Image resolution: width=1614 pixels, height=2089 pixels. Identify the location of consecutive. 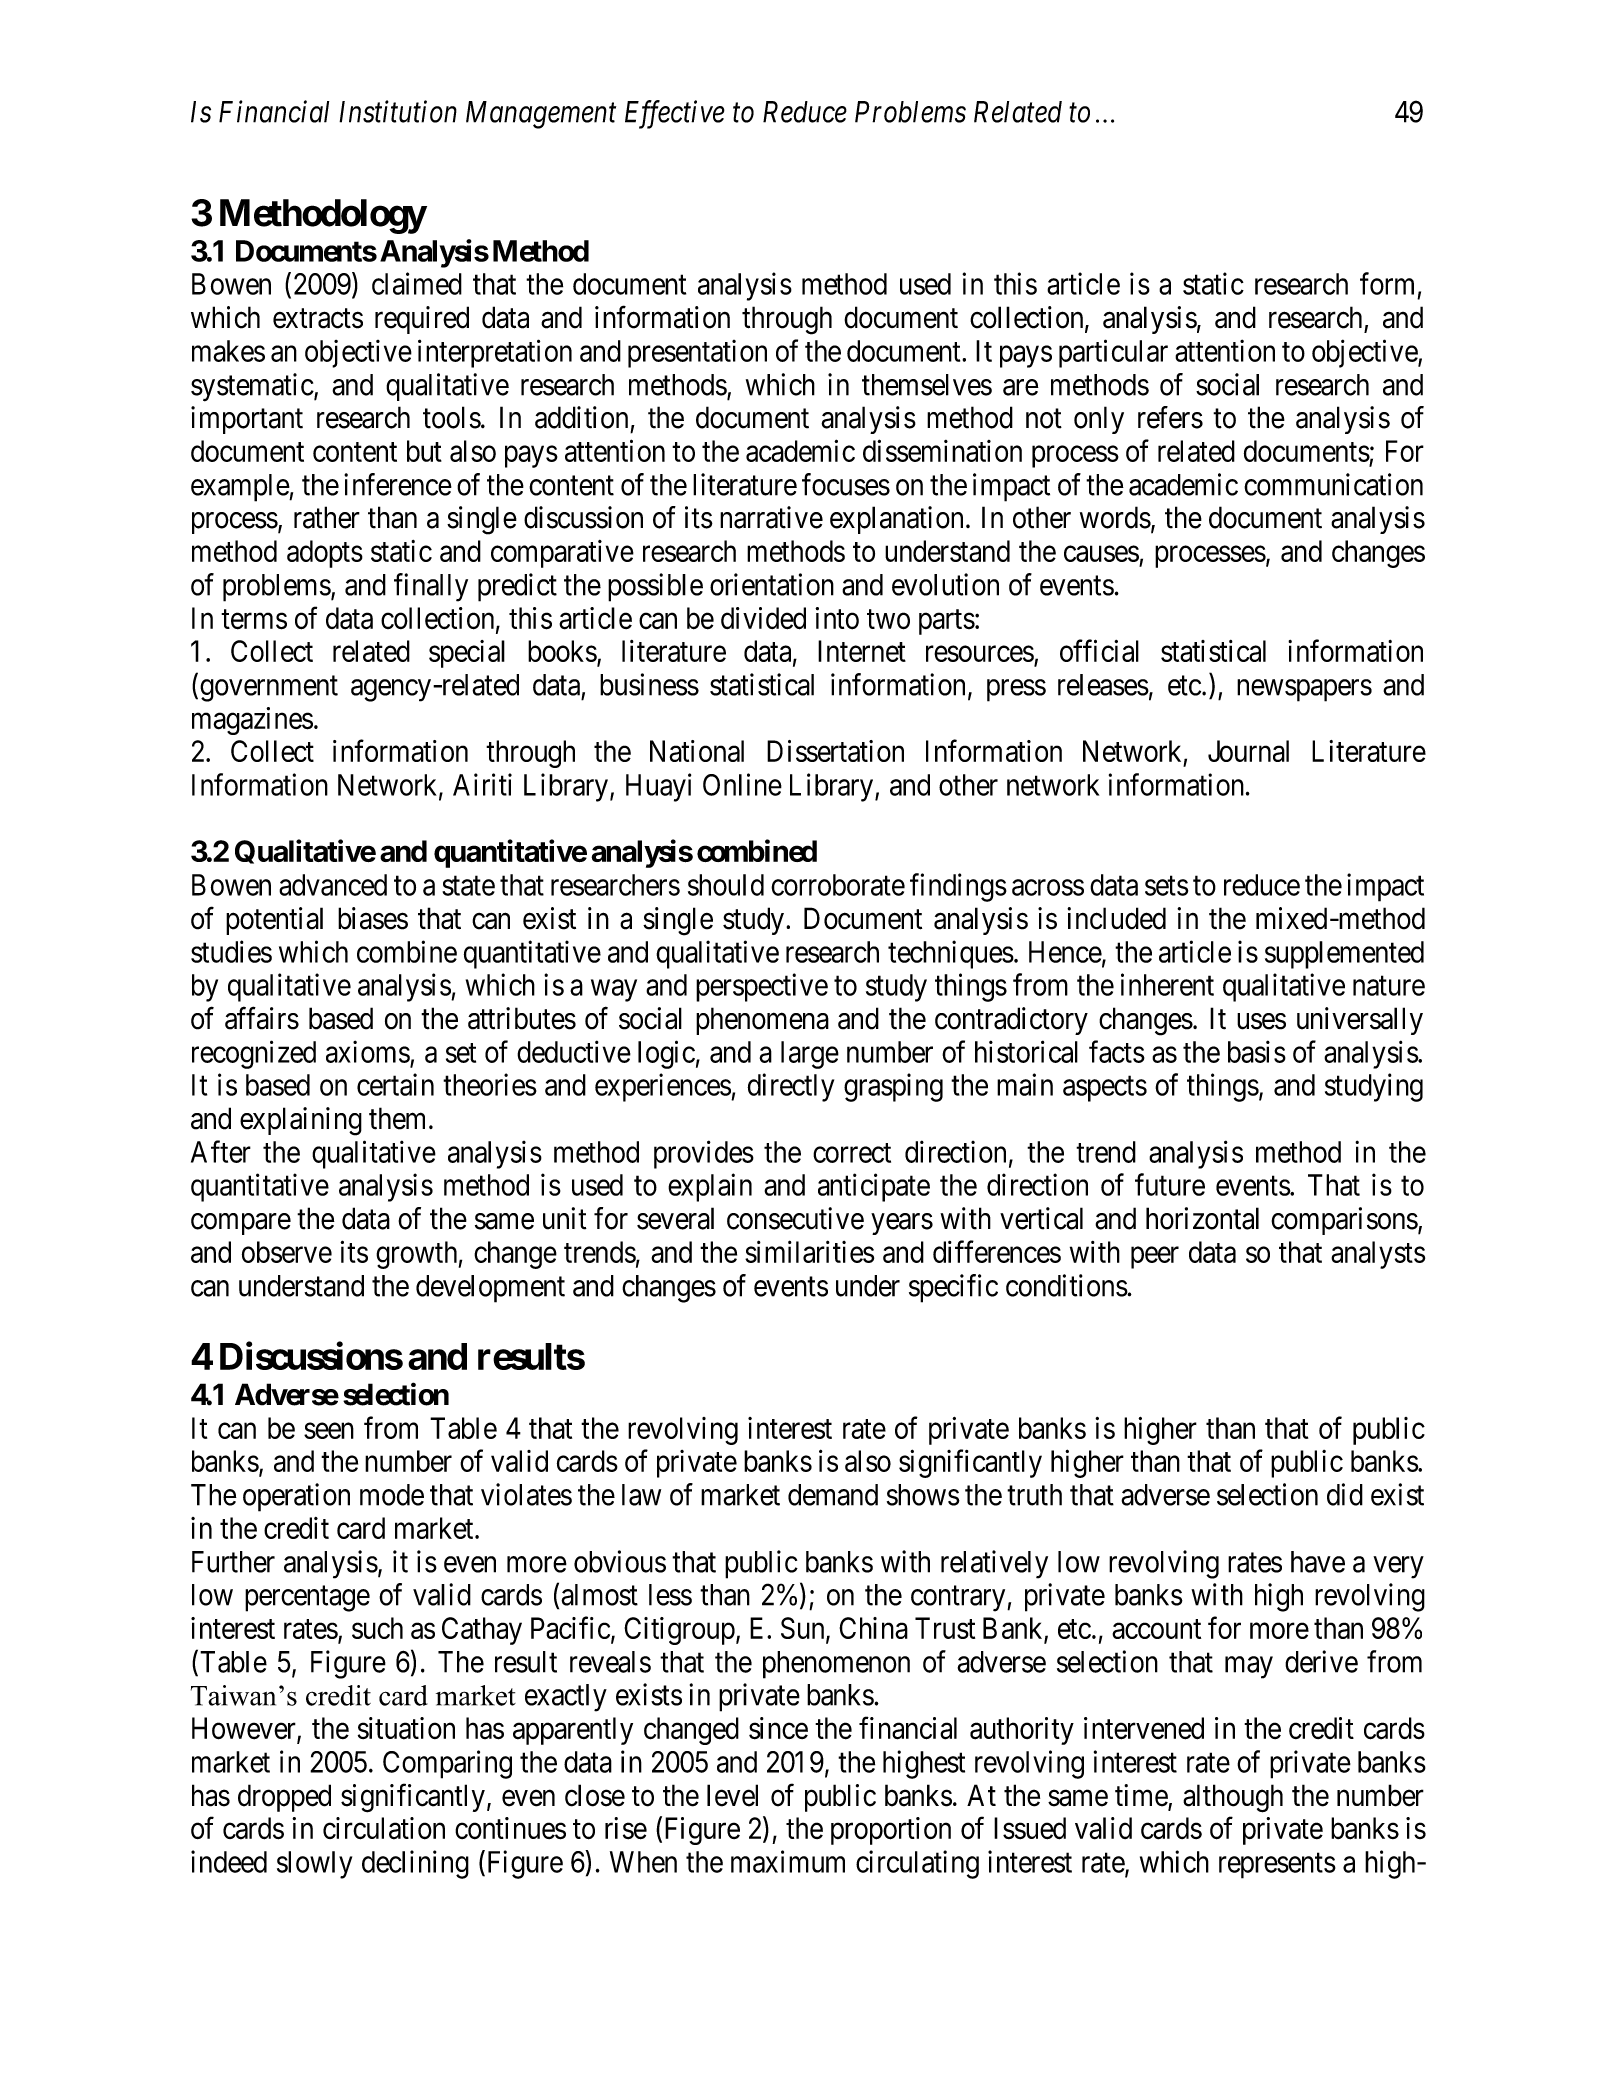
(795, 1218).
